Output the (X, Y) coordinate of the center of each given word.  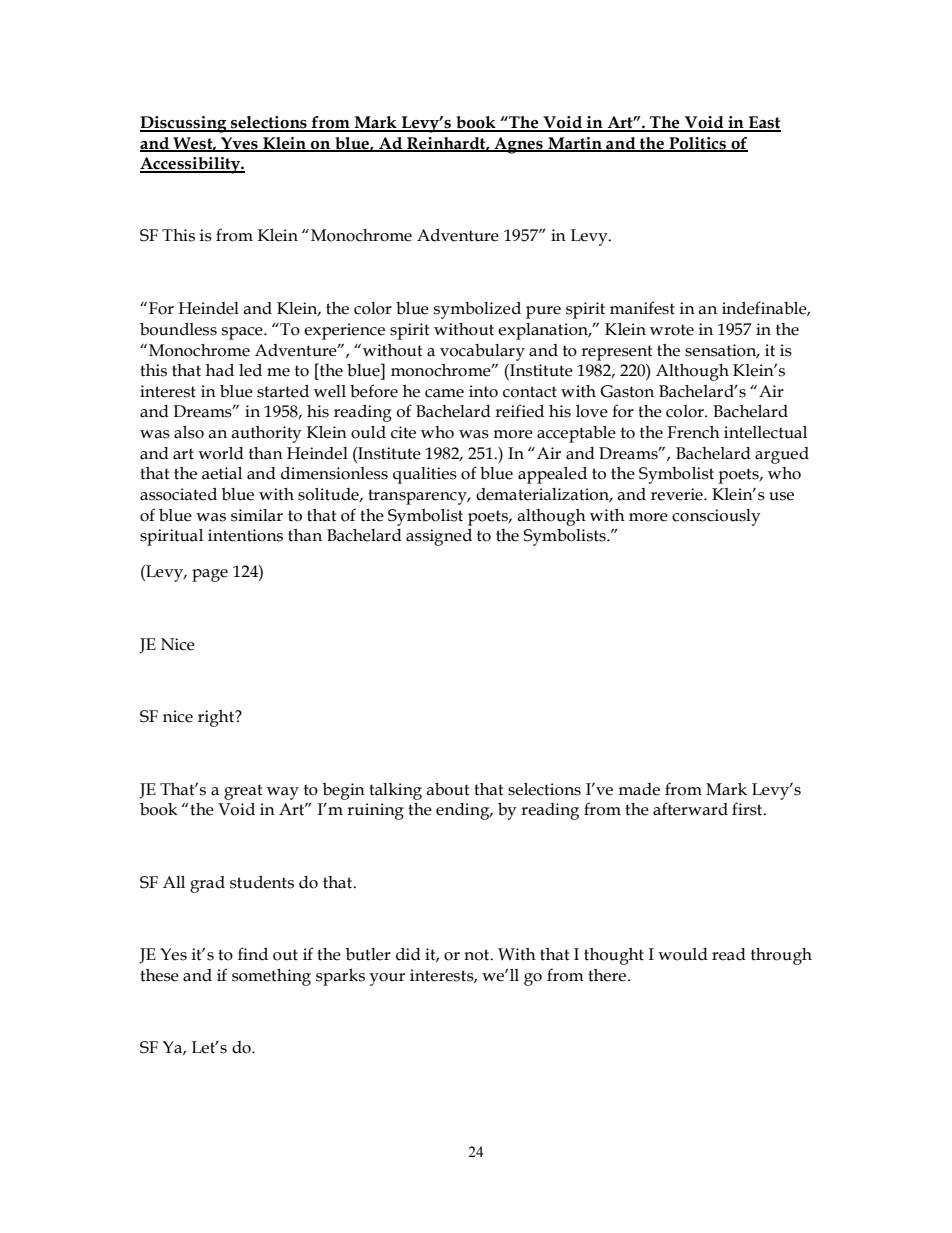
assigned (439, 537)
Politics (697, 144)
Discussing (184, 124)
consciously (716, 517)
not (478, 955)
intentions (245, 535)
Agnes (518, 145)
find (253, 954)
